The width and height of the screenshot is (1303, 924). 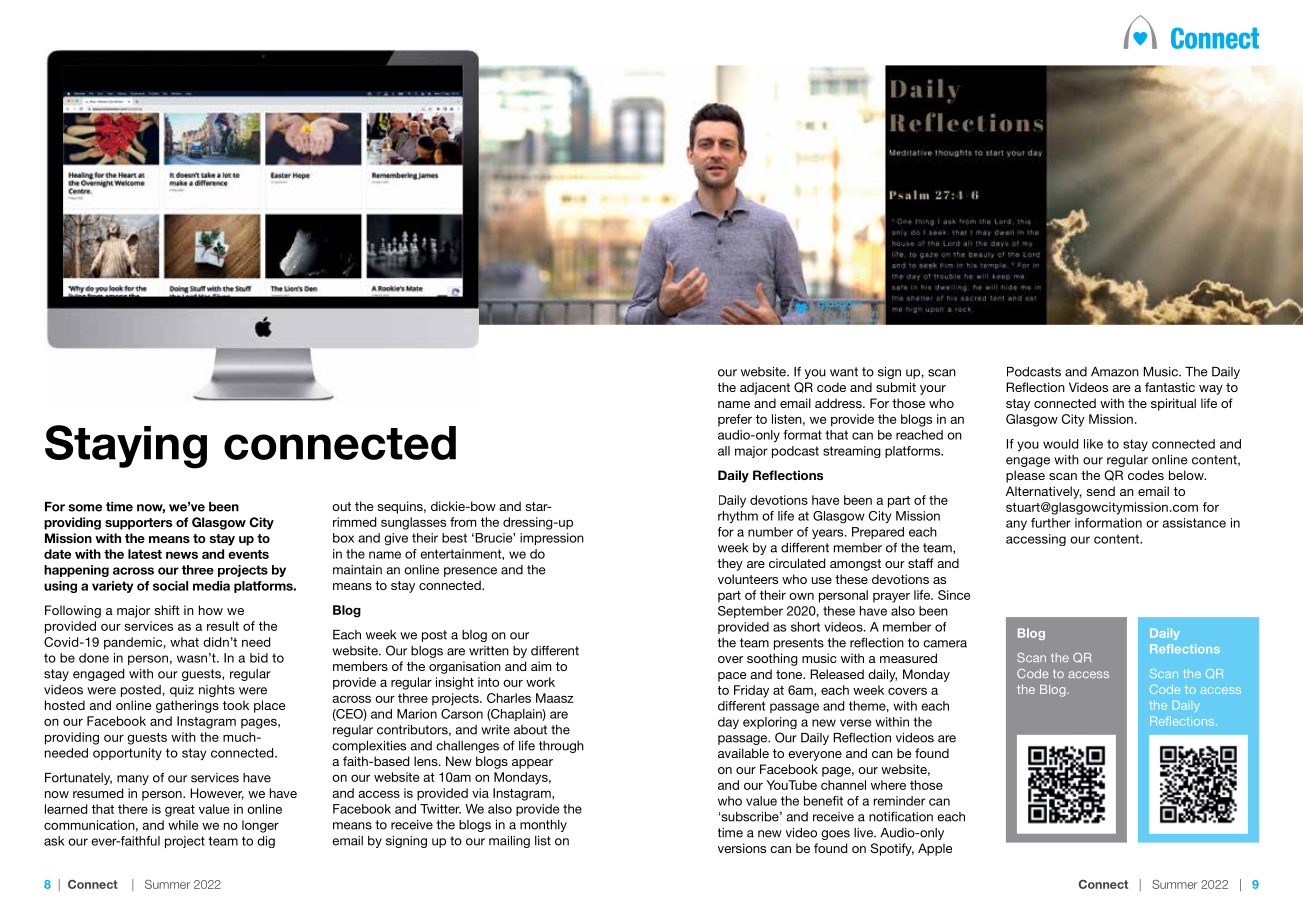 What do you see at coordinates (765, 388) in the screenshot?
I see `adjacent` at bounding box center [765, 388].
